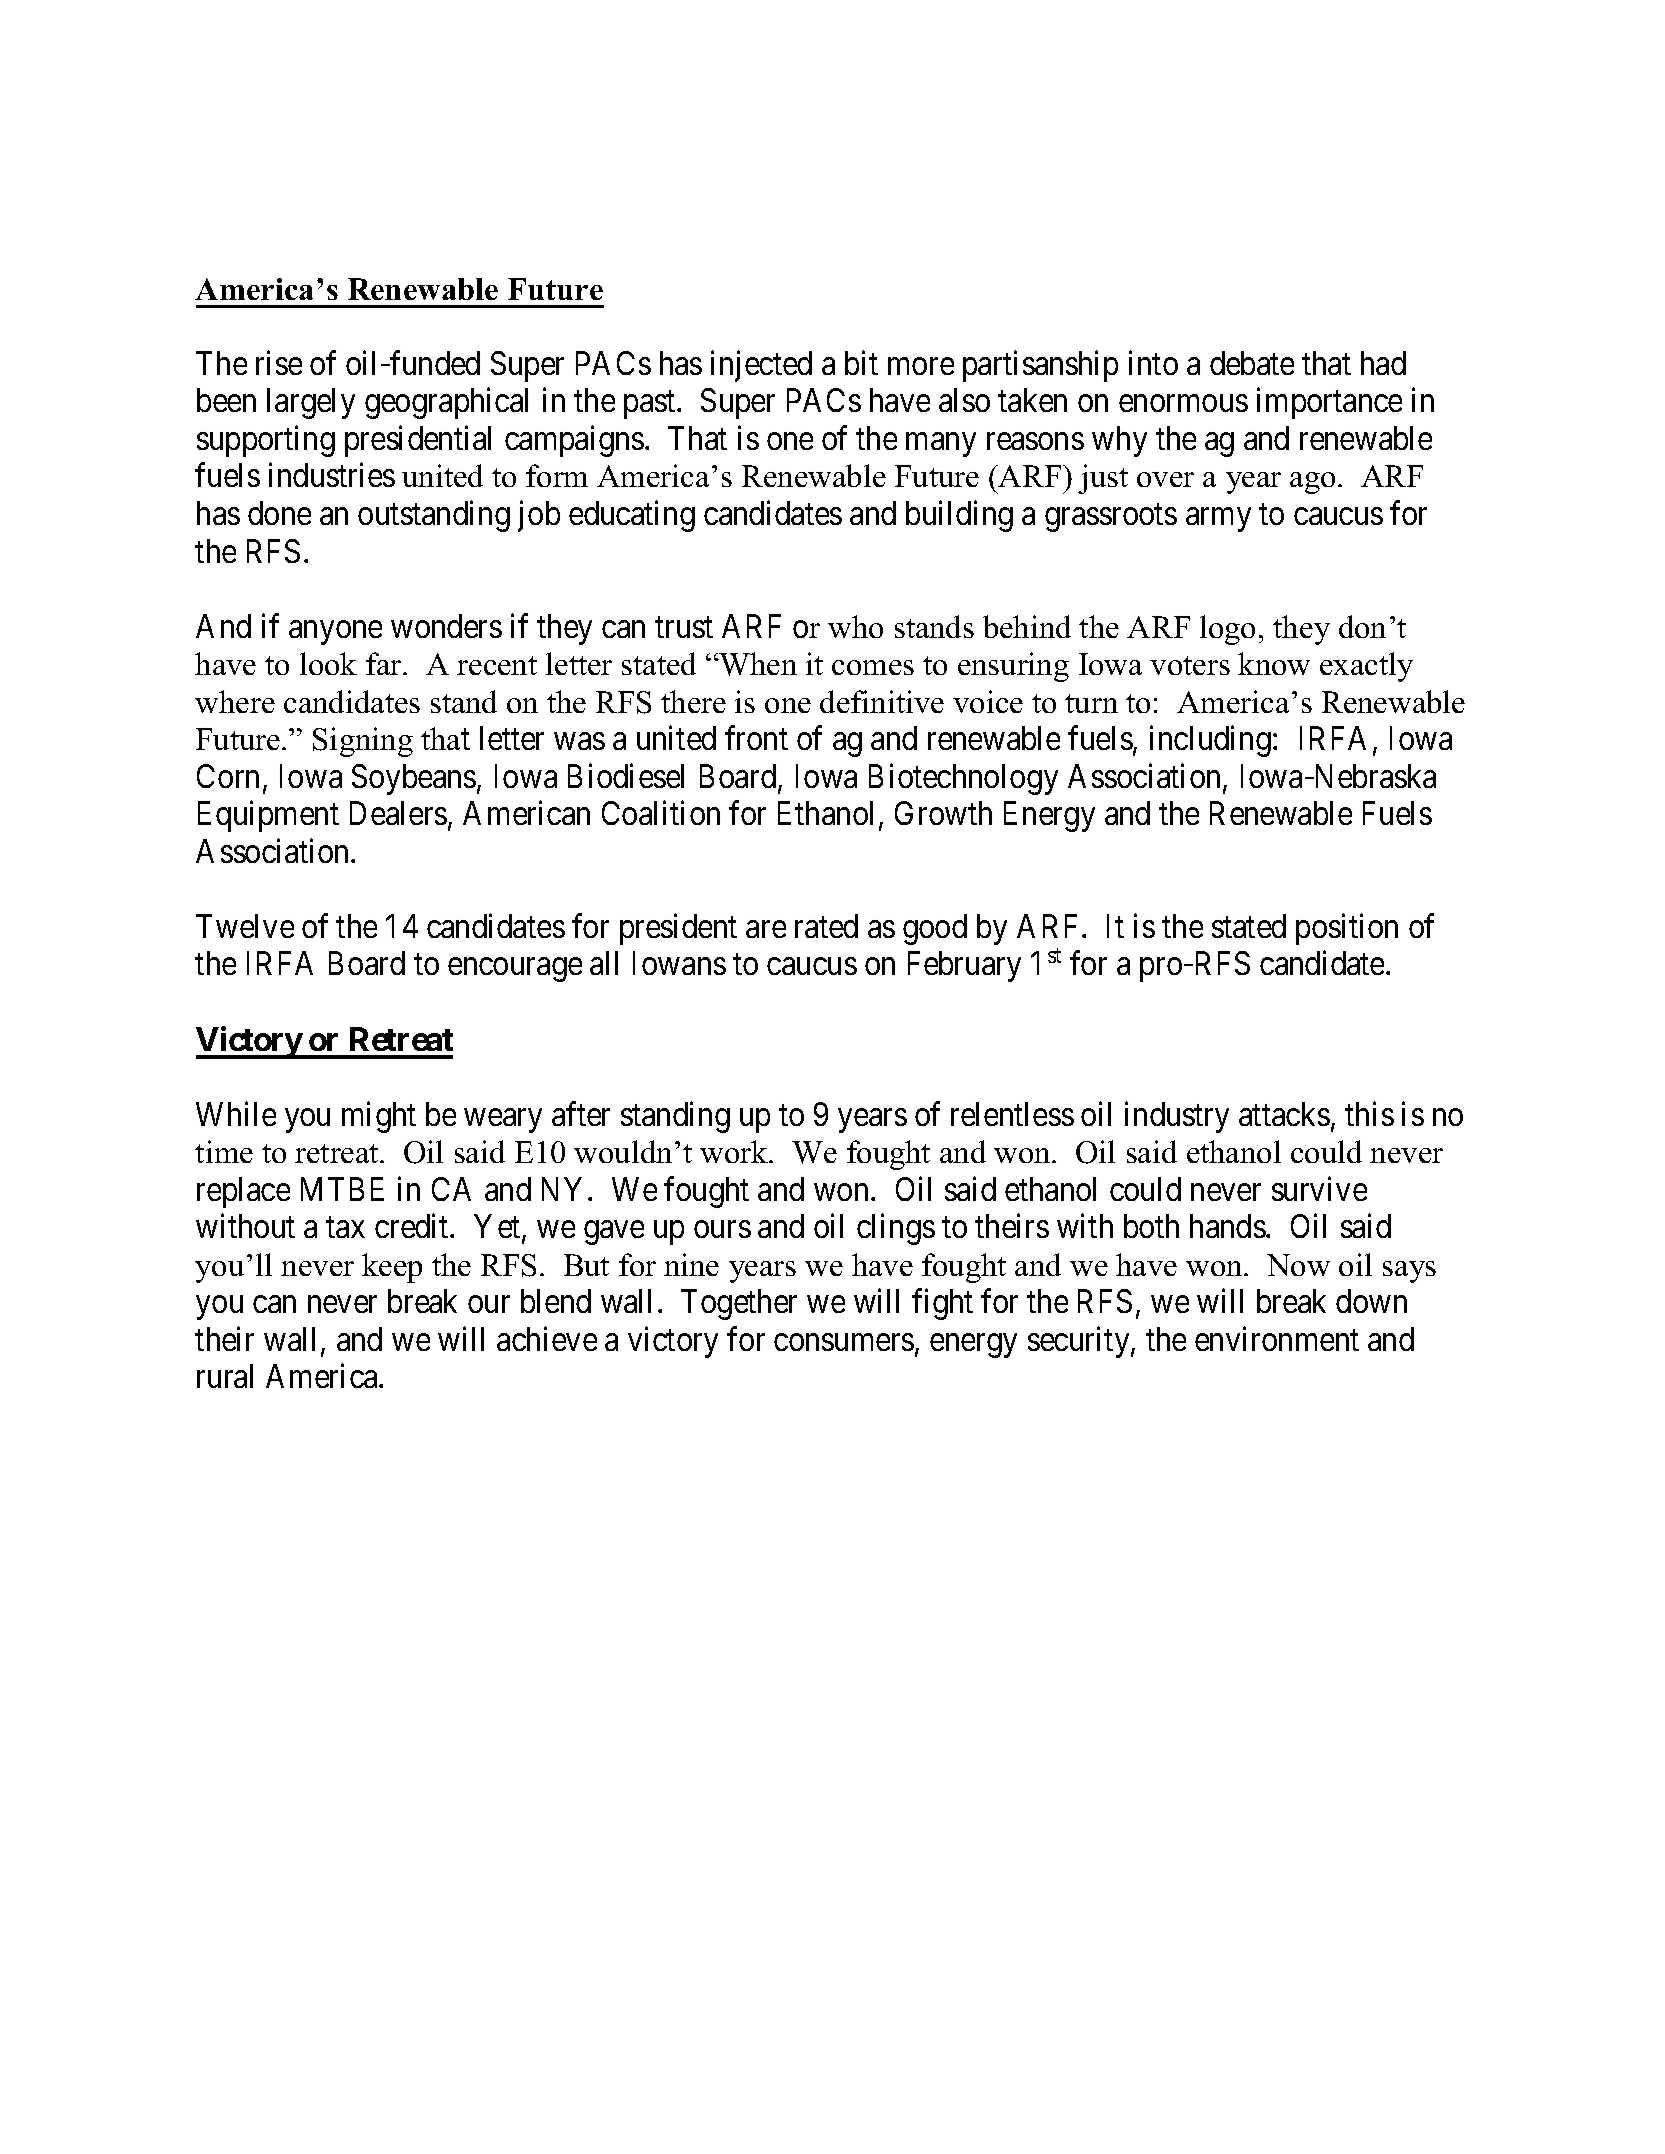 This screenshot has width=1665, height=2154. What do you see at coordinates (964, 966) in the screenshot?
I see `February` at bounding box center [964, 966].
